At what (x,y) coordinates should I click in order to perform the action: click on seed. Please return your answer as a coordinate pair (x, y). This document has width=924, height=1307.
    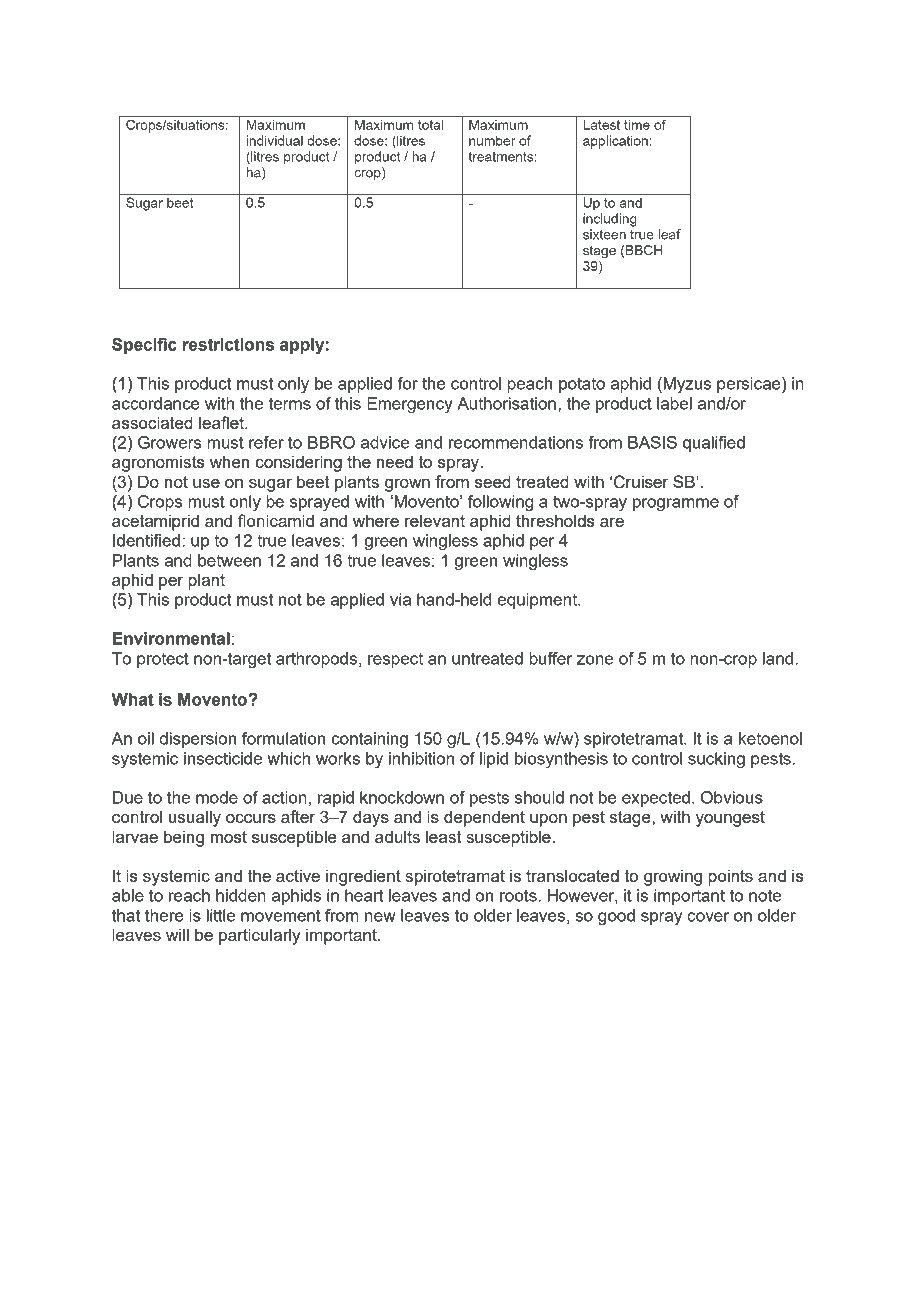
    Looking at the image, I should click on (493, 481).
